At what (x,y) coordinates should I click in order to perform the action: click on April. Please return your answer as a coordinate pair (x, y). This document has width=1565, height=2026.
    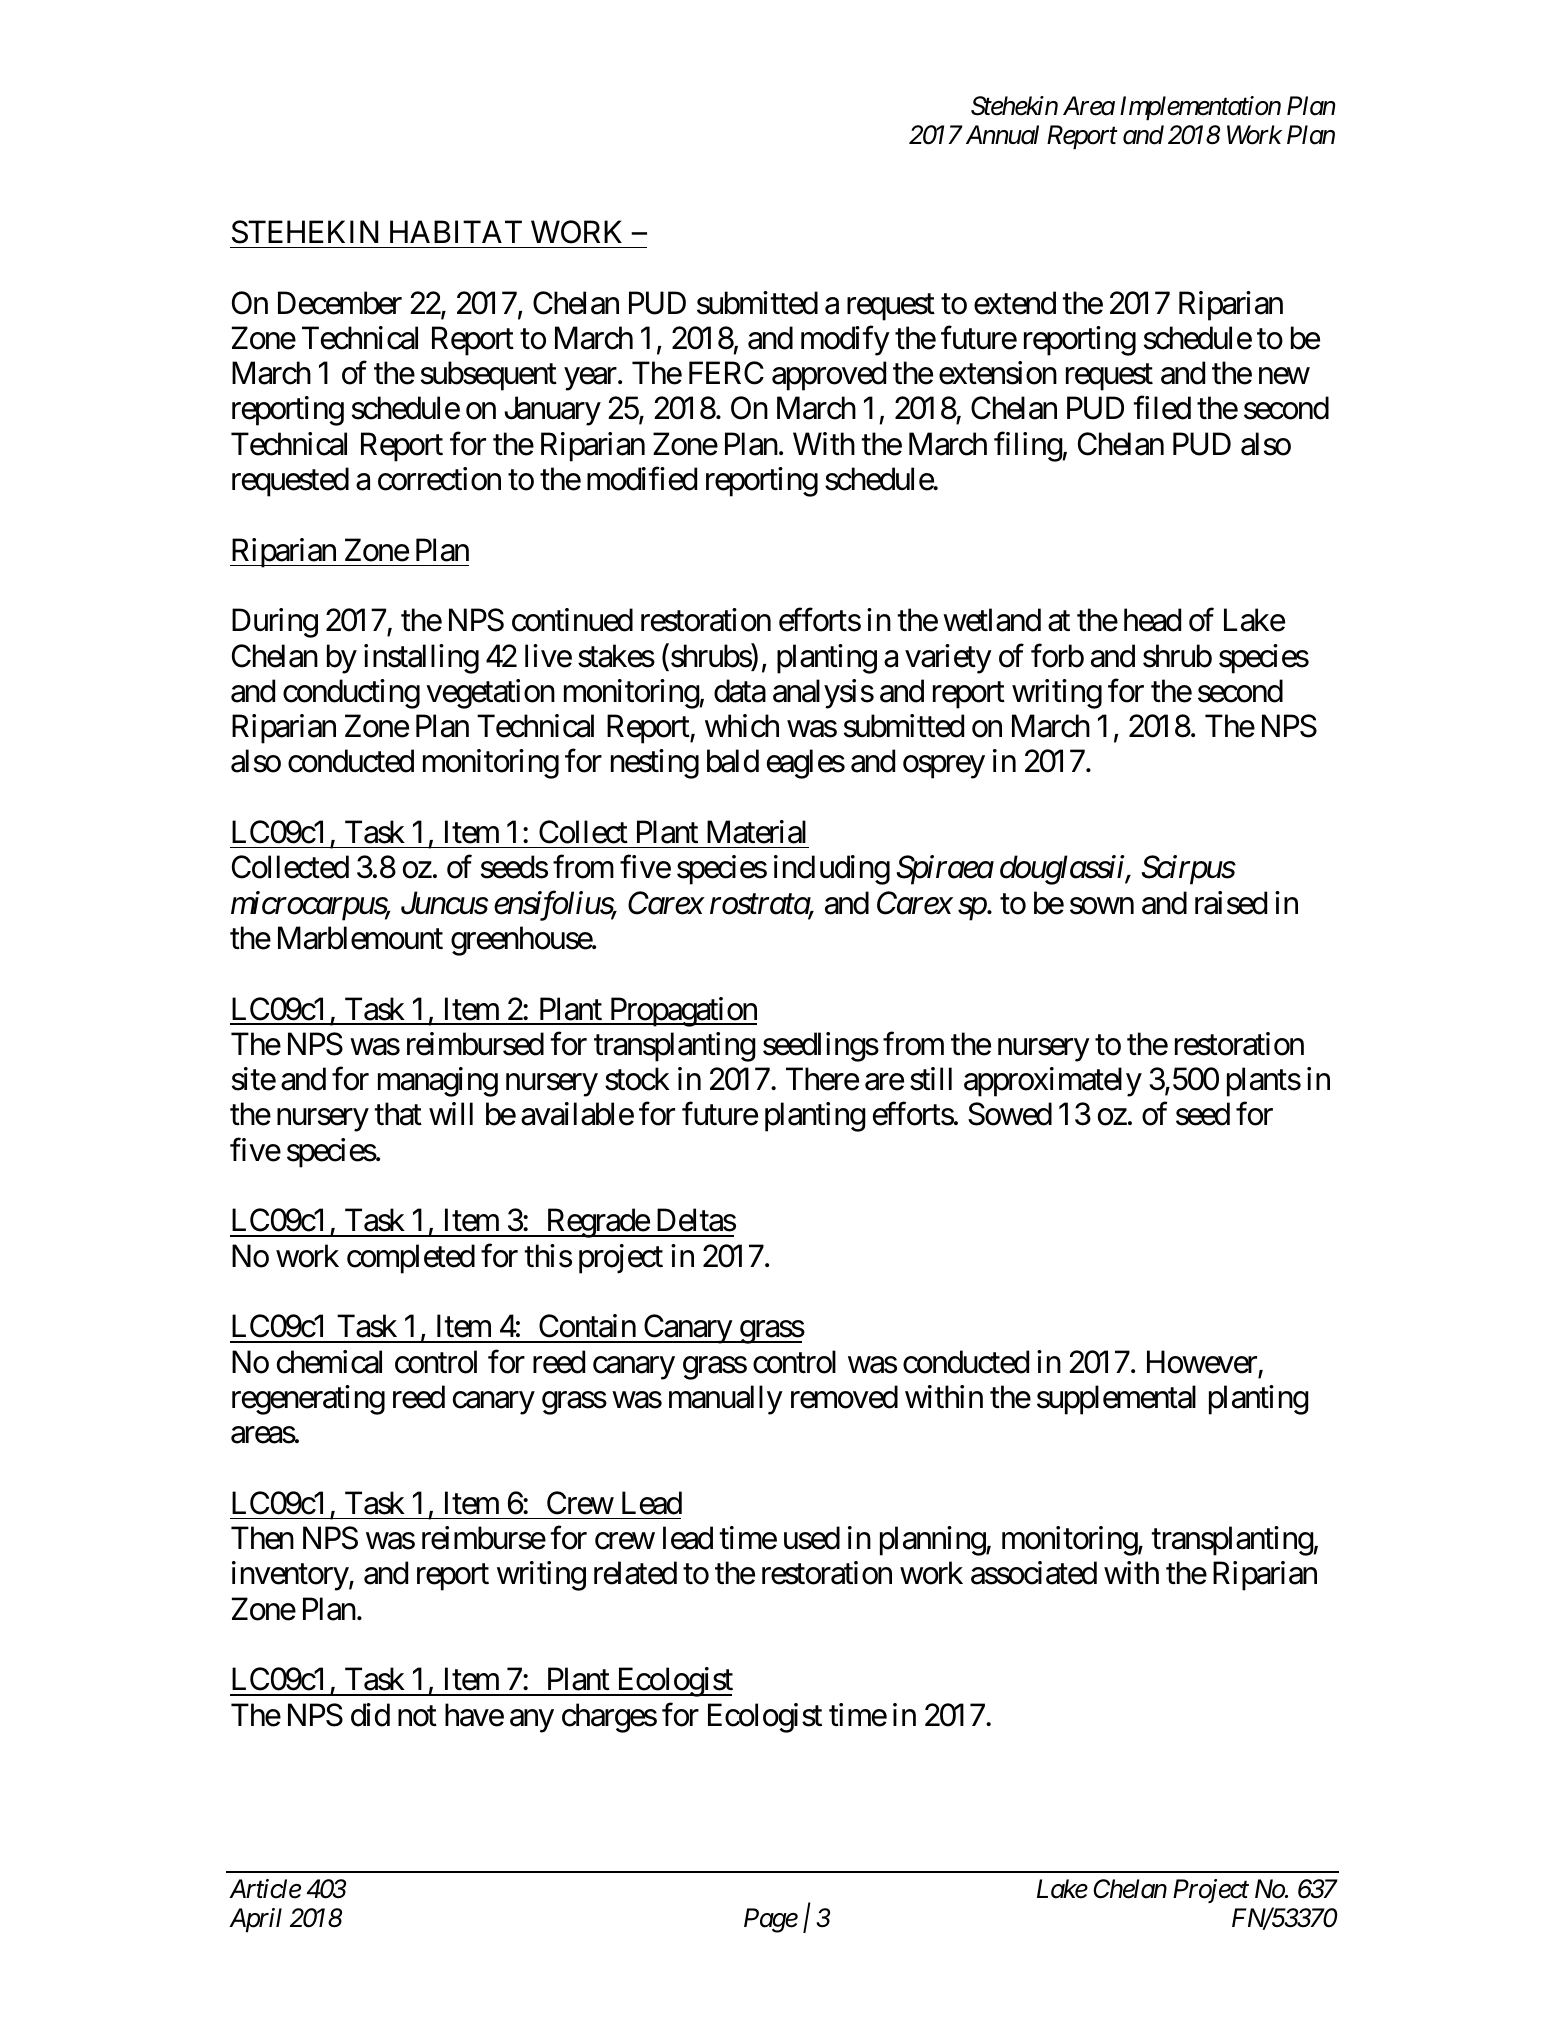
    Looking at the image, I should click on (255, 1920).
